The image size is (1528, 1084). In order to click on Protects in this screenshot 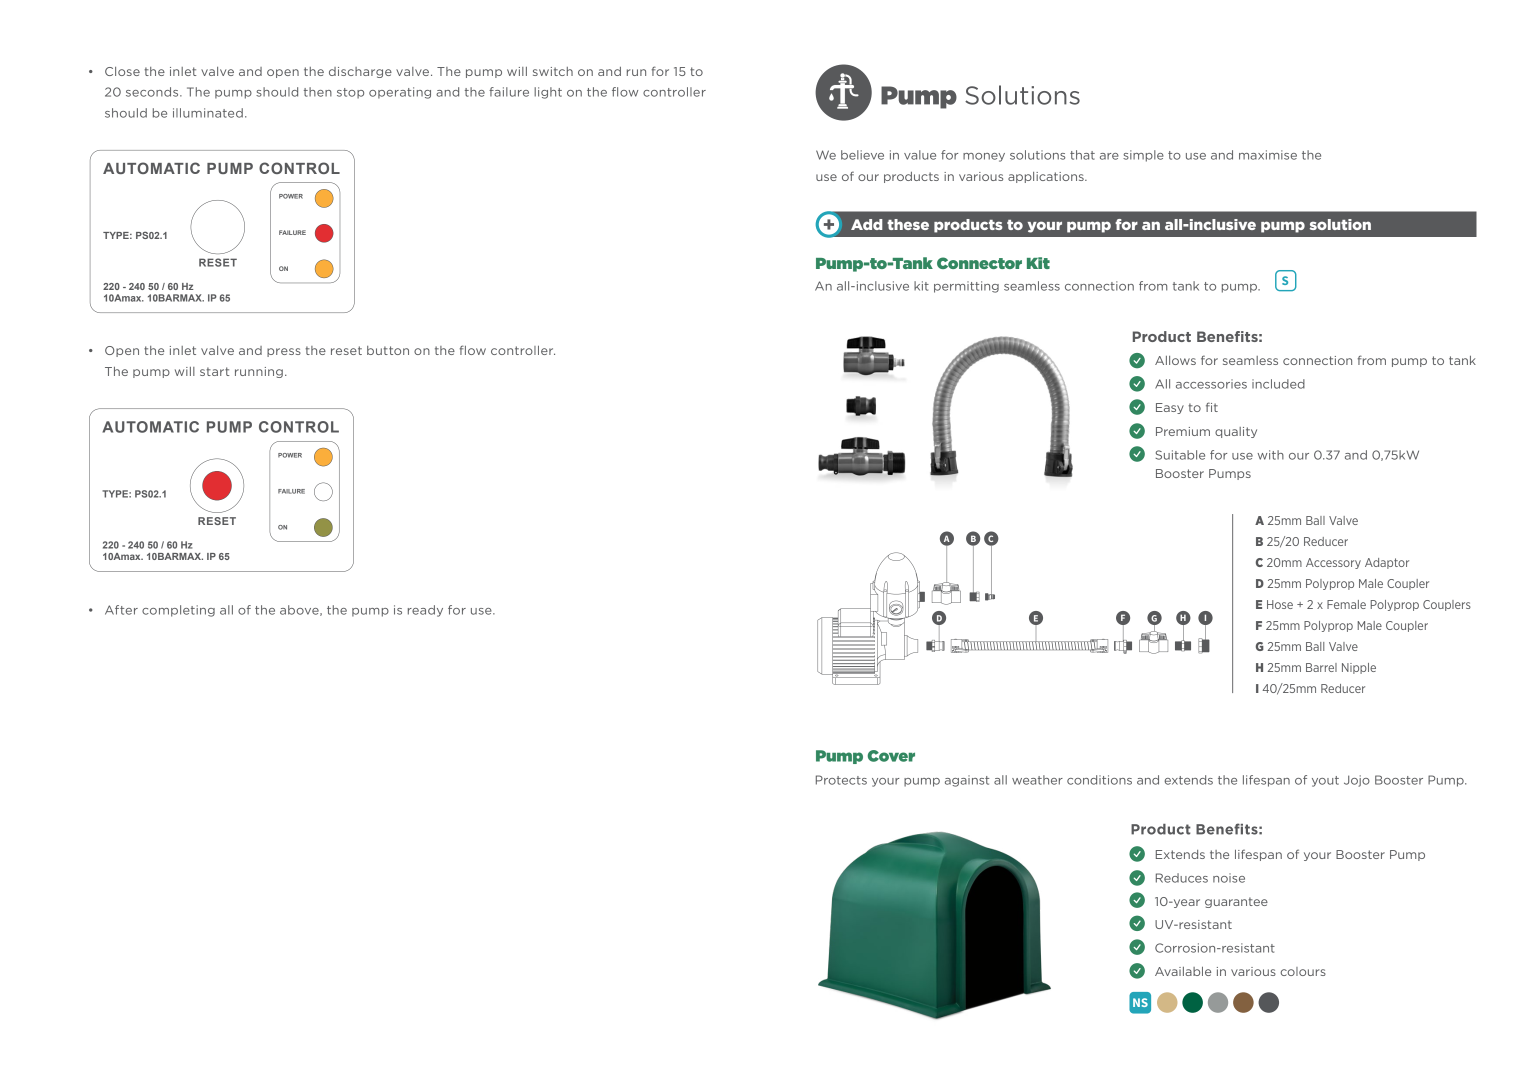, I will do `click(841, 780)`.
